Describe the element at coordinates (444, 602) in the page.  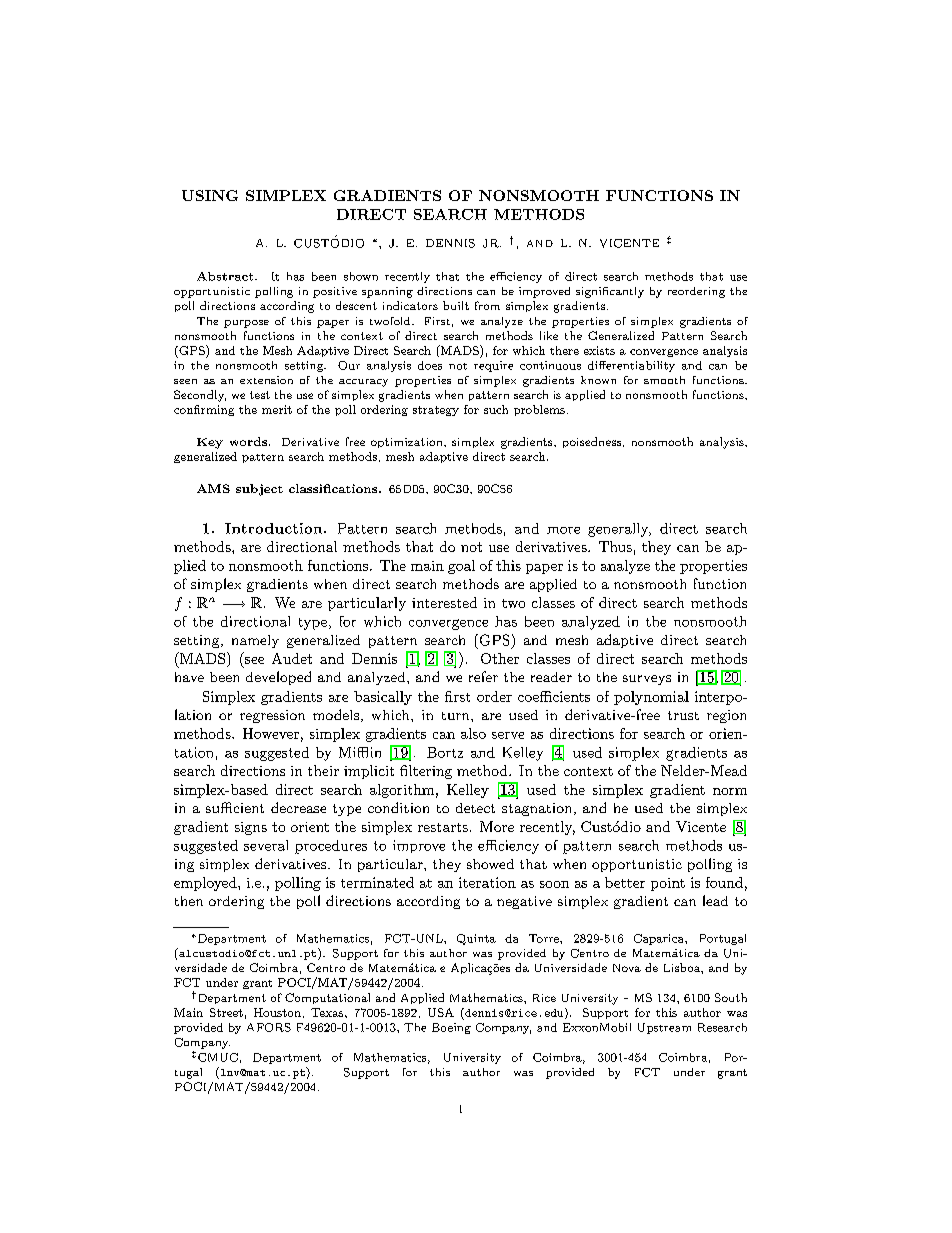
I see `interested` at that location.
